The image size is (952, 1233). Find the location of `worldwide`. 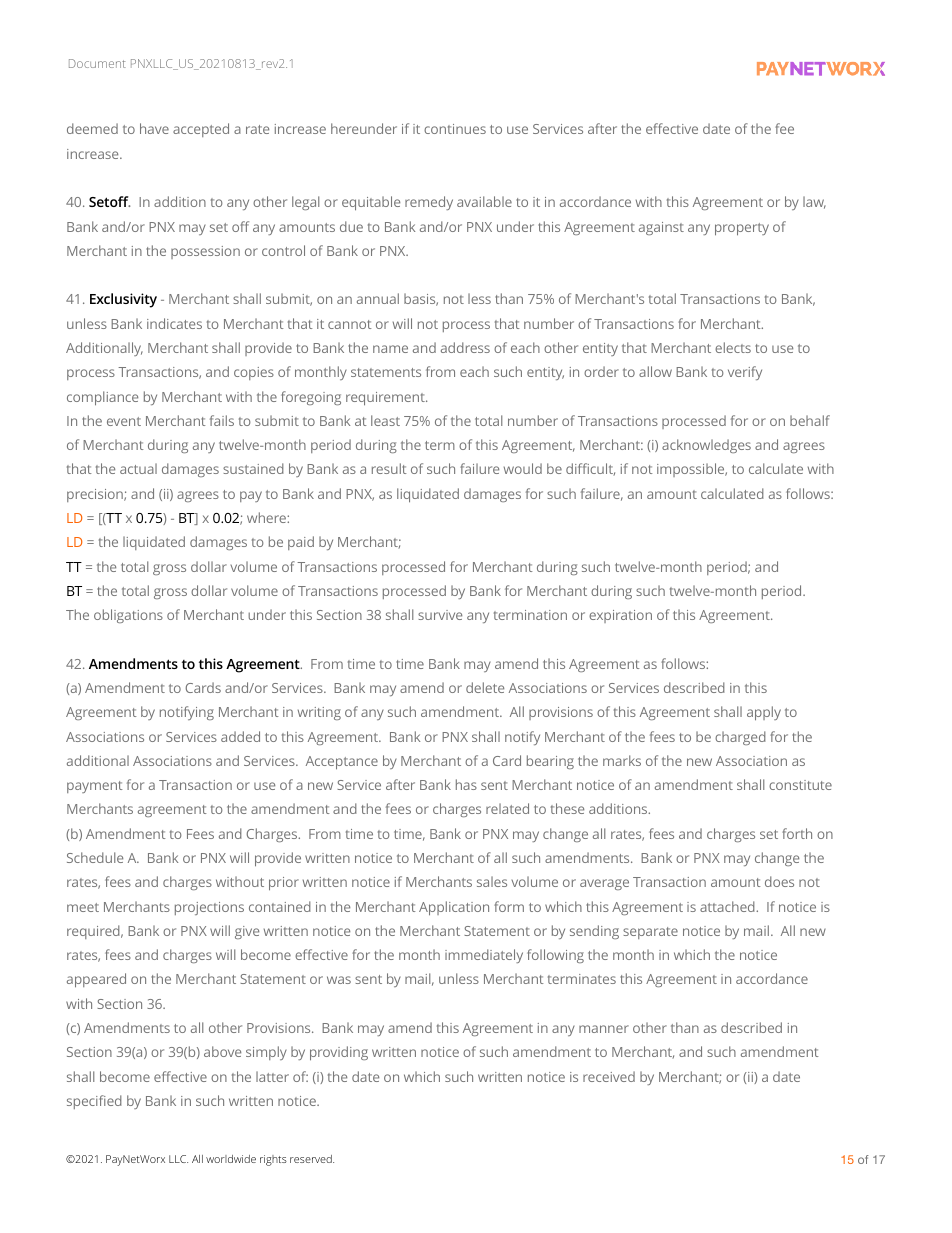

worldwide is located at coordinates (231, 1159).
